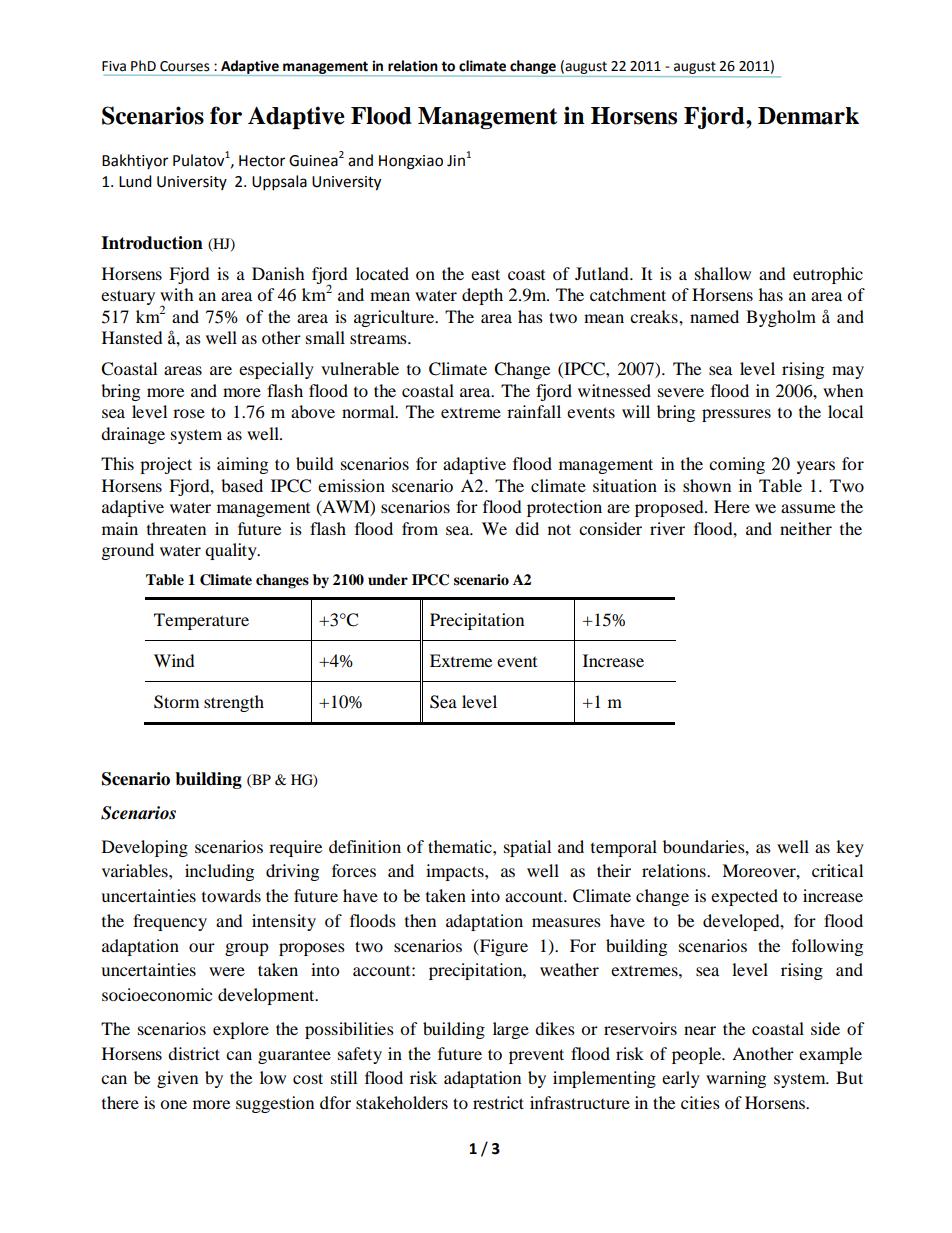  I want to click on under, so click(388, 579).
